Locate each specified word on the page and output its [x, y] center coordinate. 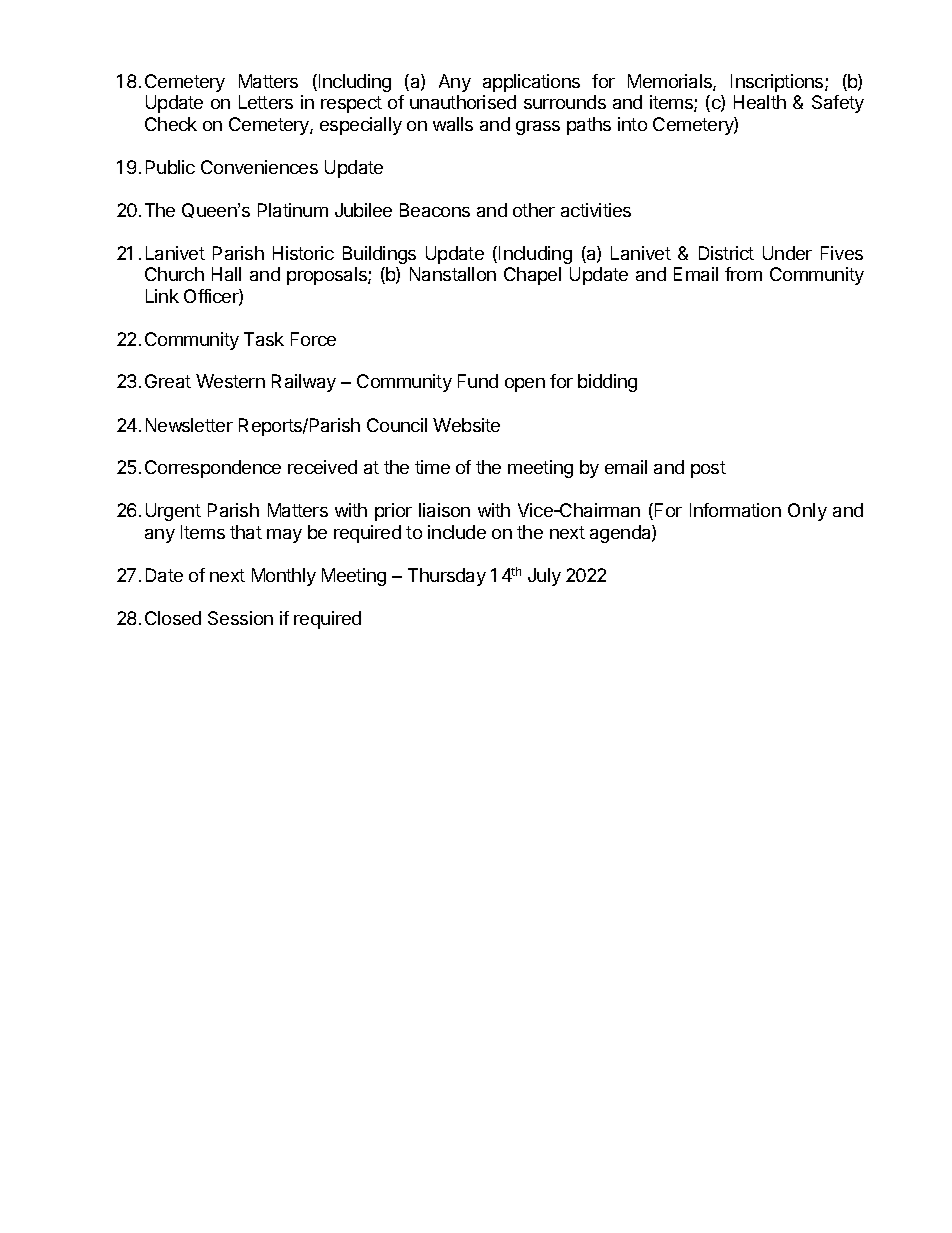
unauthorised [463, 102]
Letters [266, 102]
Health [760, 102]
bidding [607, 383]
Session [240, 618]
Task [264, 339]
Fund [478, 381]
